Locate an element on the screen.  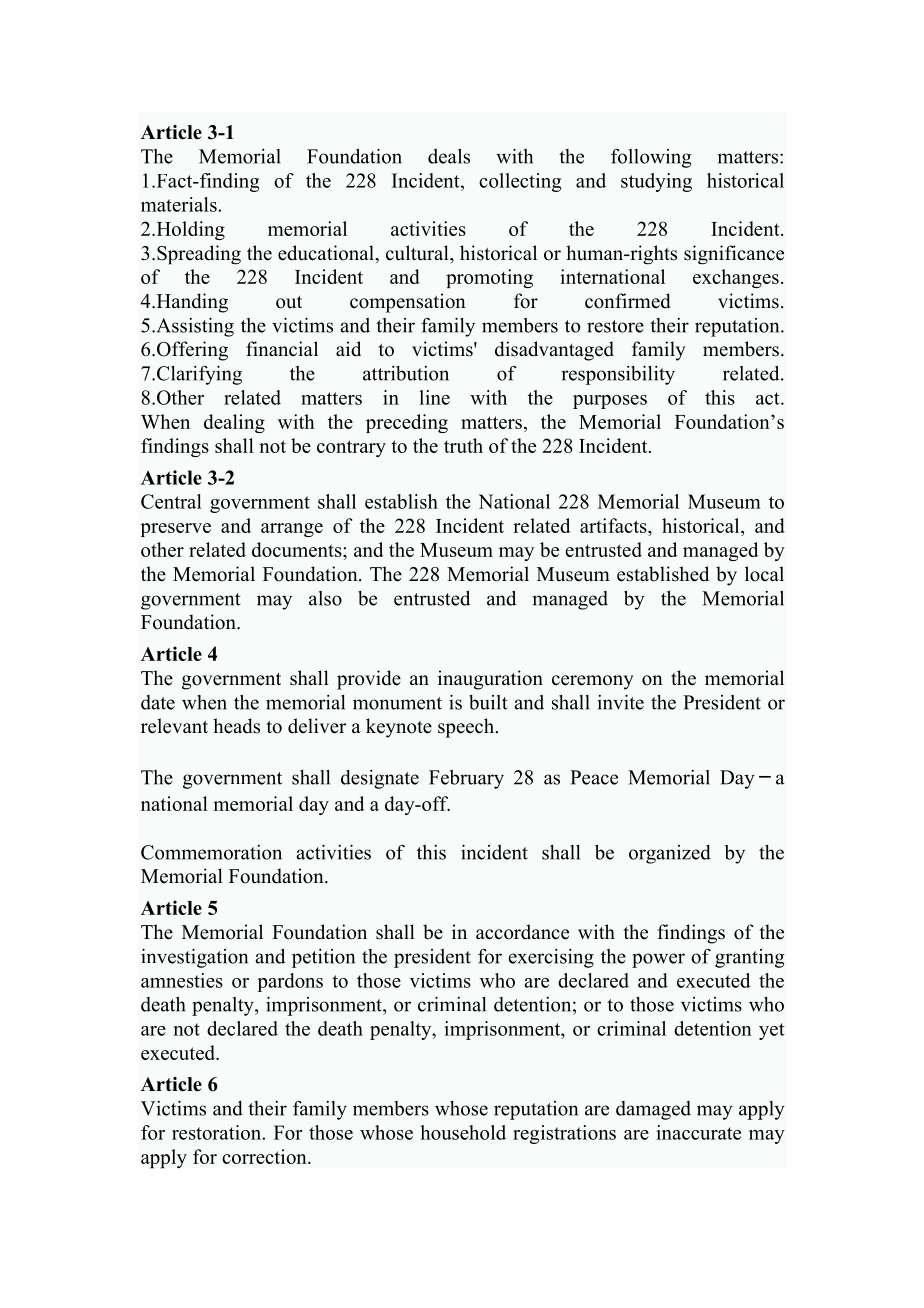
organized is located at coordinates (670, 854).
